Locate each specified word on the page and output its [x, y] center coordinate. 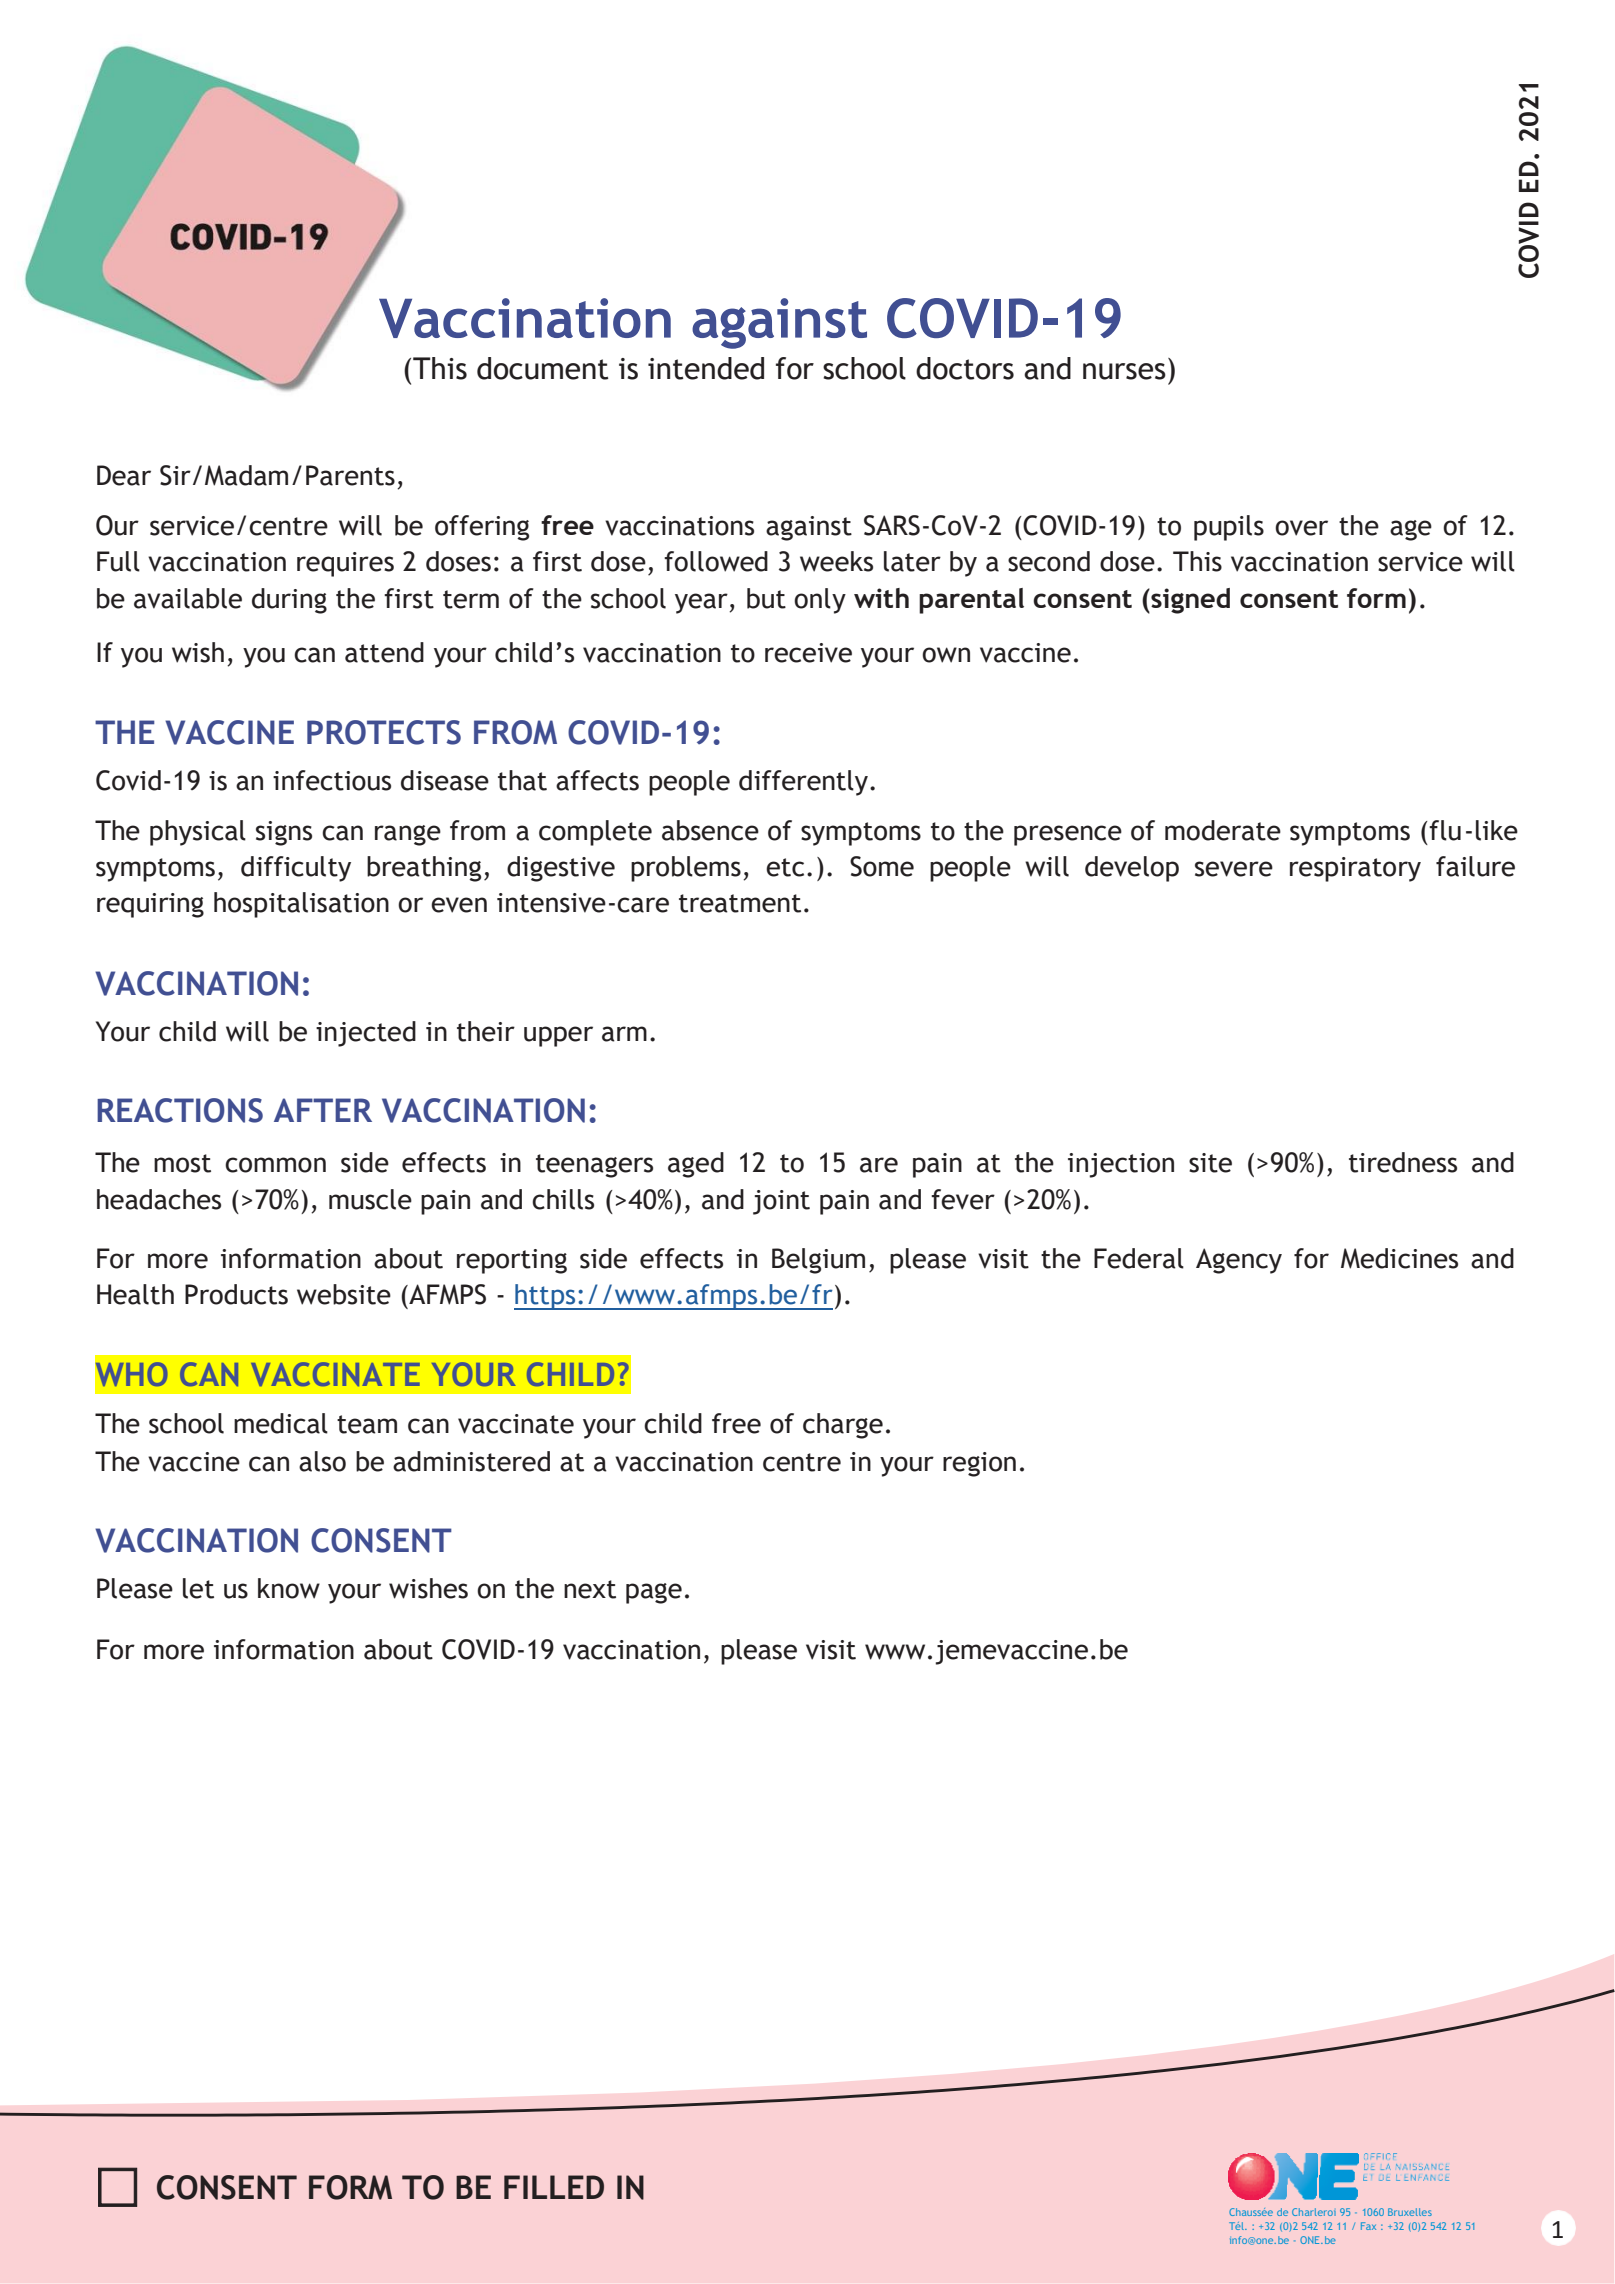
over [1301, 528]
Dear [124, 475]
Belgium [818, 1261]
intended [706, 368]
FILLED [554, 2187]
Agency [1239, 1261]
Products [236, 1294]
